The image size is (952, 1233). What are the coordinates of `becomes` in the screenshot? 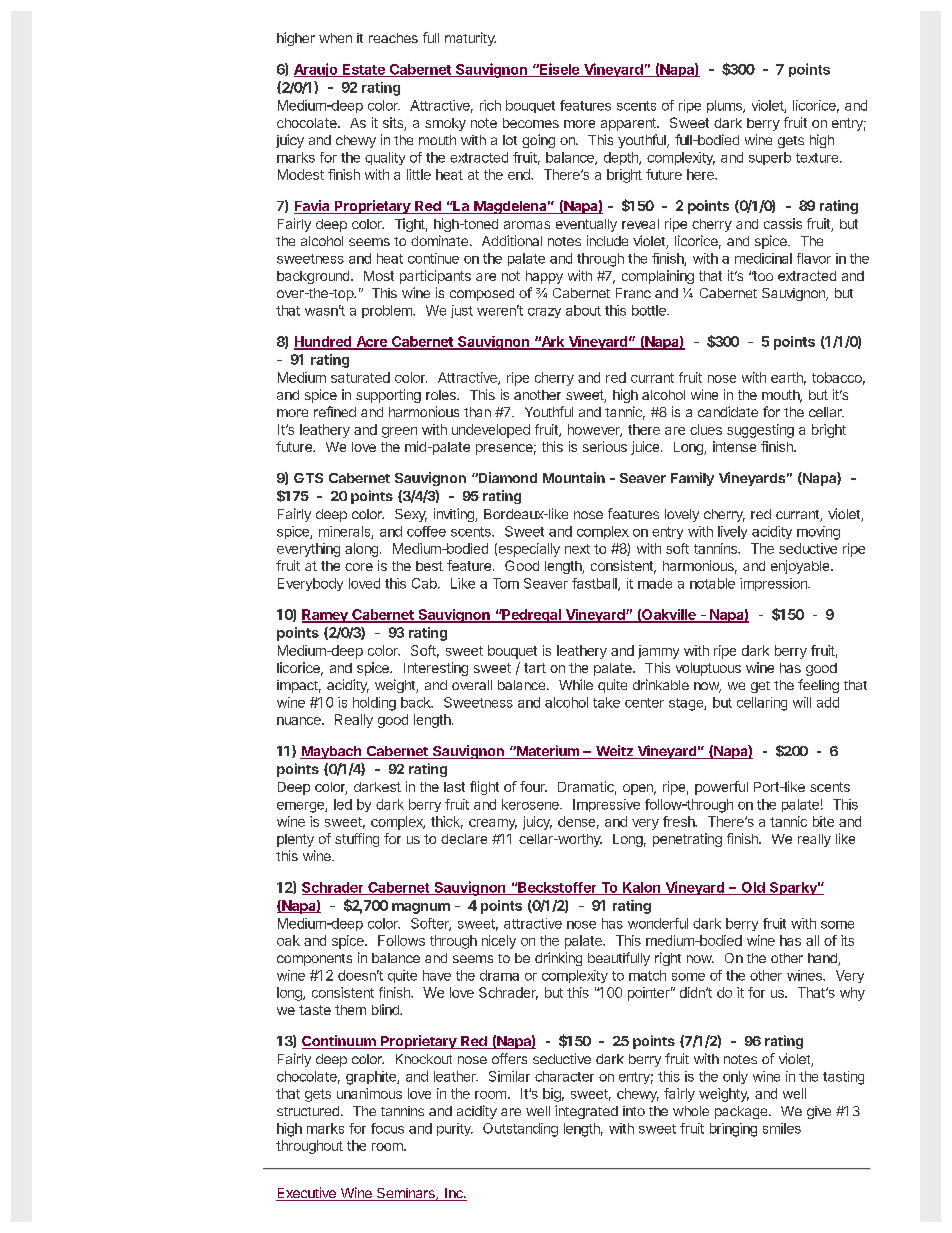 It's located at (531, 123).
